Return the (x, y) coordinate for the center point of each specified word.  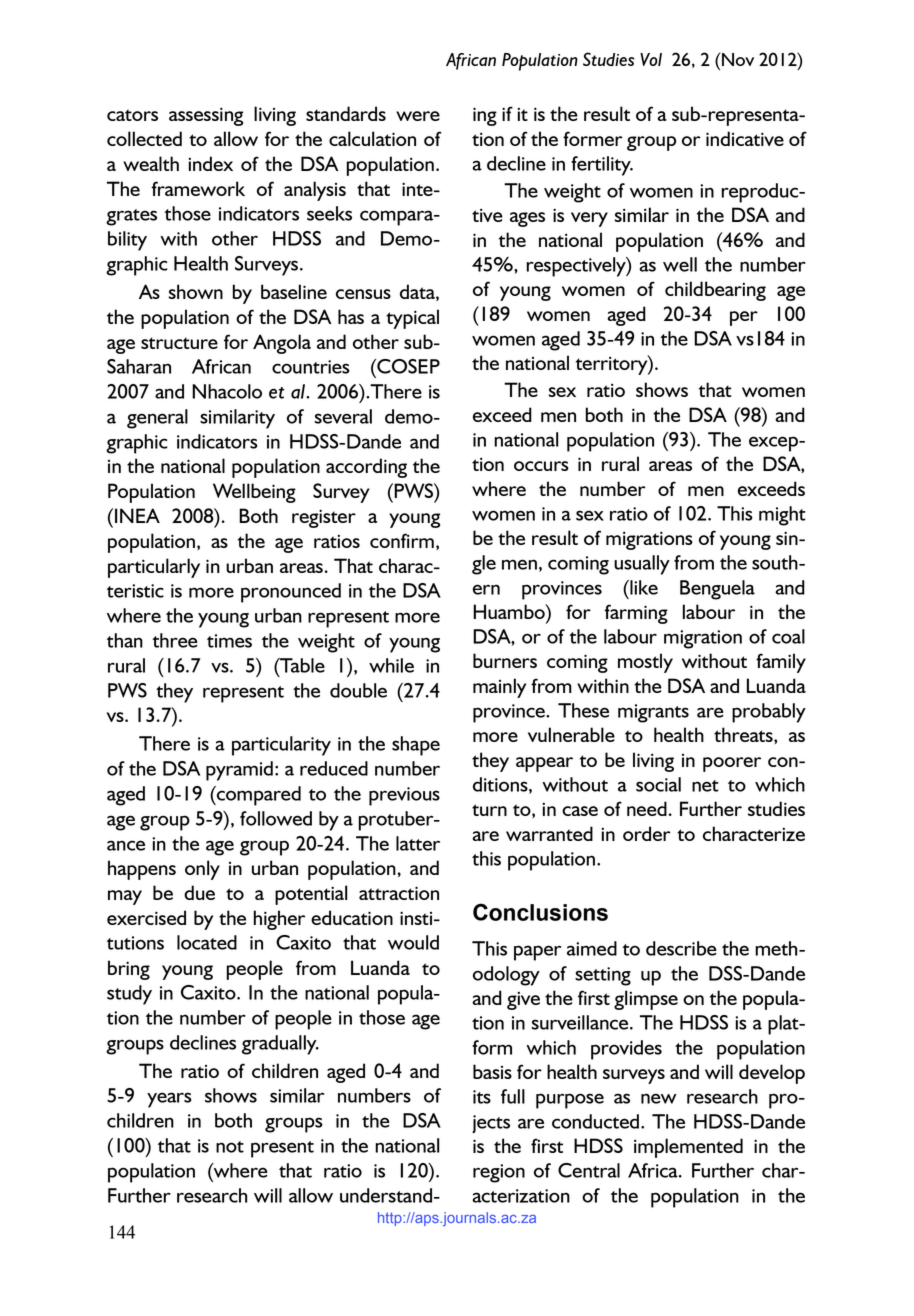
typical (412, 319)
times (229, 641)
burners (505, 660)
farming (636, 614)
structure (179, 343)
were (418, 116)
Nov (738, 59)
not (230, 1147)
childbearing (715, 291)
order (647, 833)
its (482, 1097)
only (202, 870)
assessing (206, 116)
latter (418, 843)
